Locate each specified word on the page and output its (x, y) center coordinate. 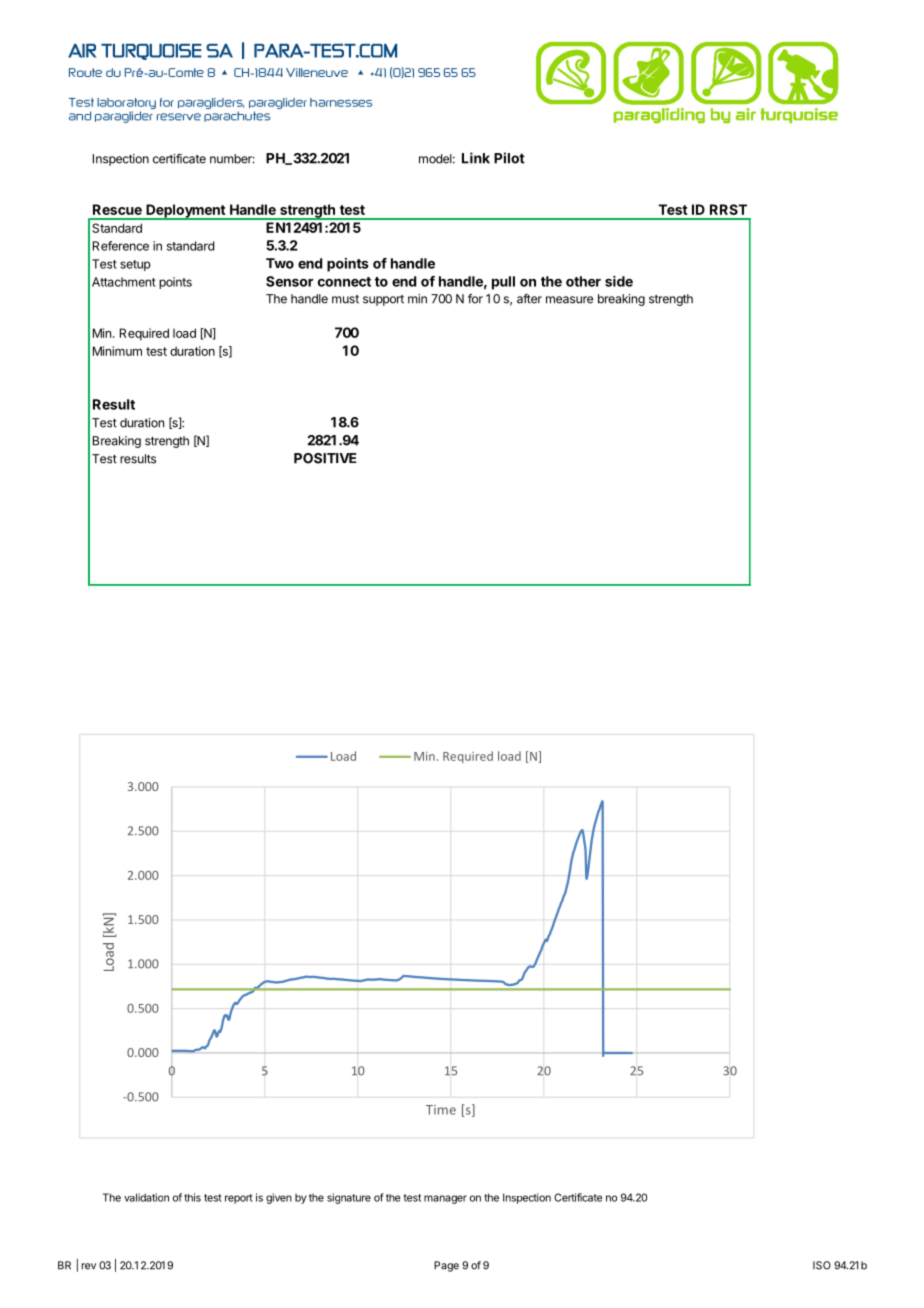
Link (476, 158)
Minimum (117, 351)
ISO (822, 1265)
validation (146, 1197)
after (529, 299)
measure (569, 300)
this (192, 1197)
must (345, 299)
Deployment (185, 212)
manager (445, 1199)
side (619, 281)
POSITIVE (325, 458)
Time (441, 1110)
